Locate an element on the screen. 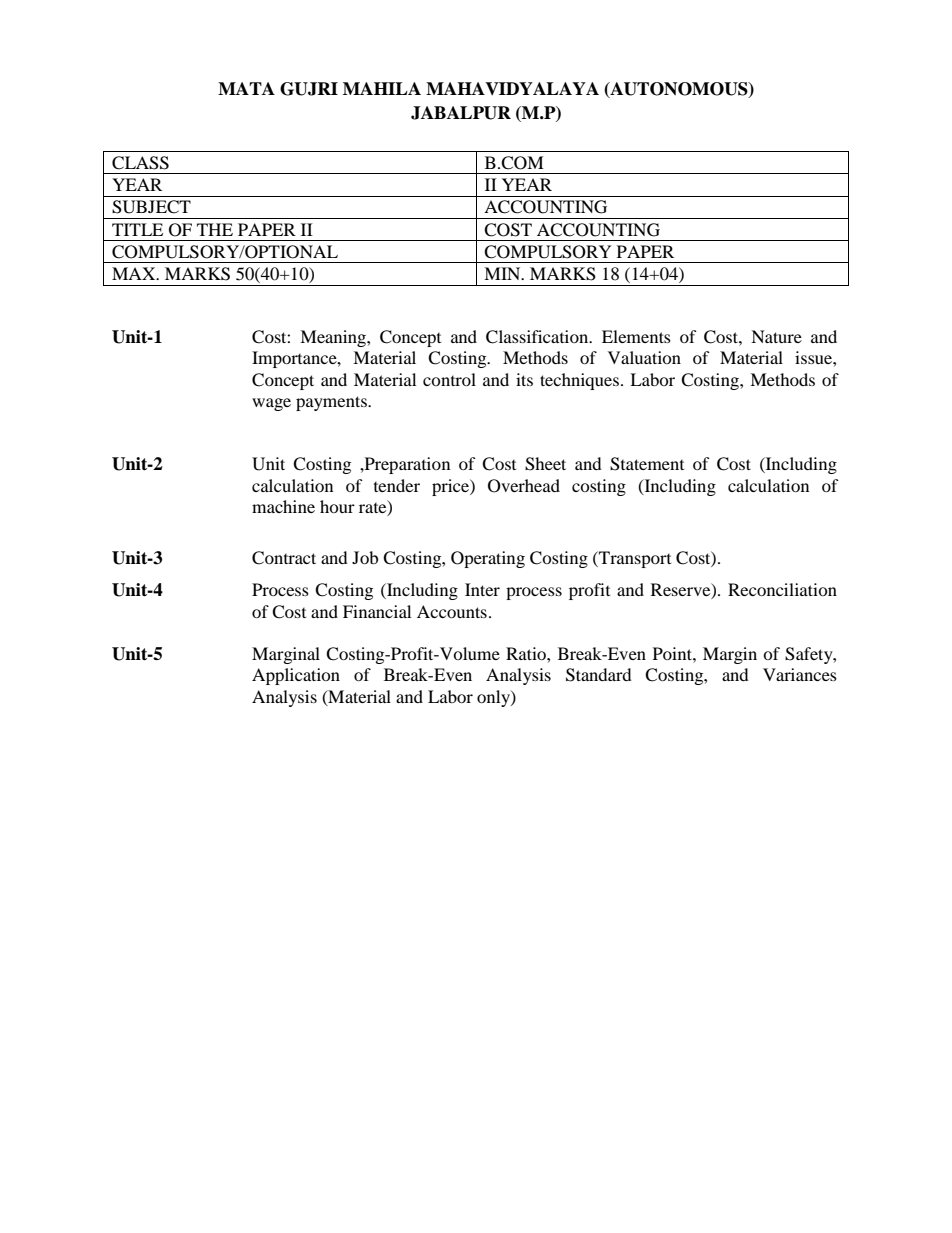 This screenshot has height=1233, width=952. THE is located at coordinates (215, 229).
